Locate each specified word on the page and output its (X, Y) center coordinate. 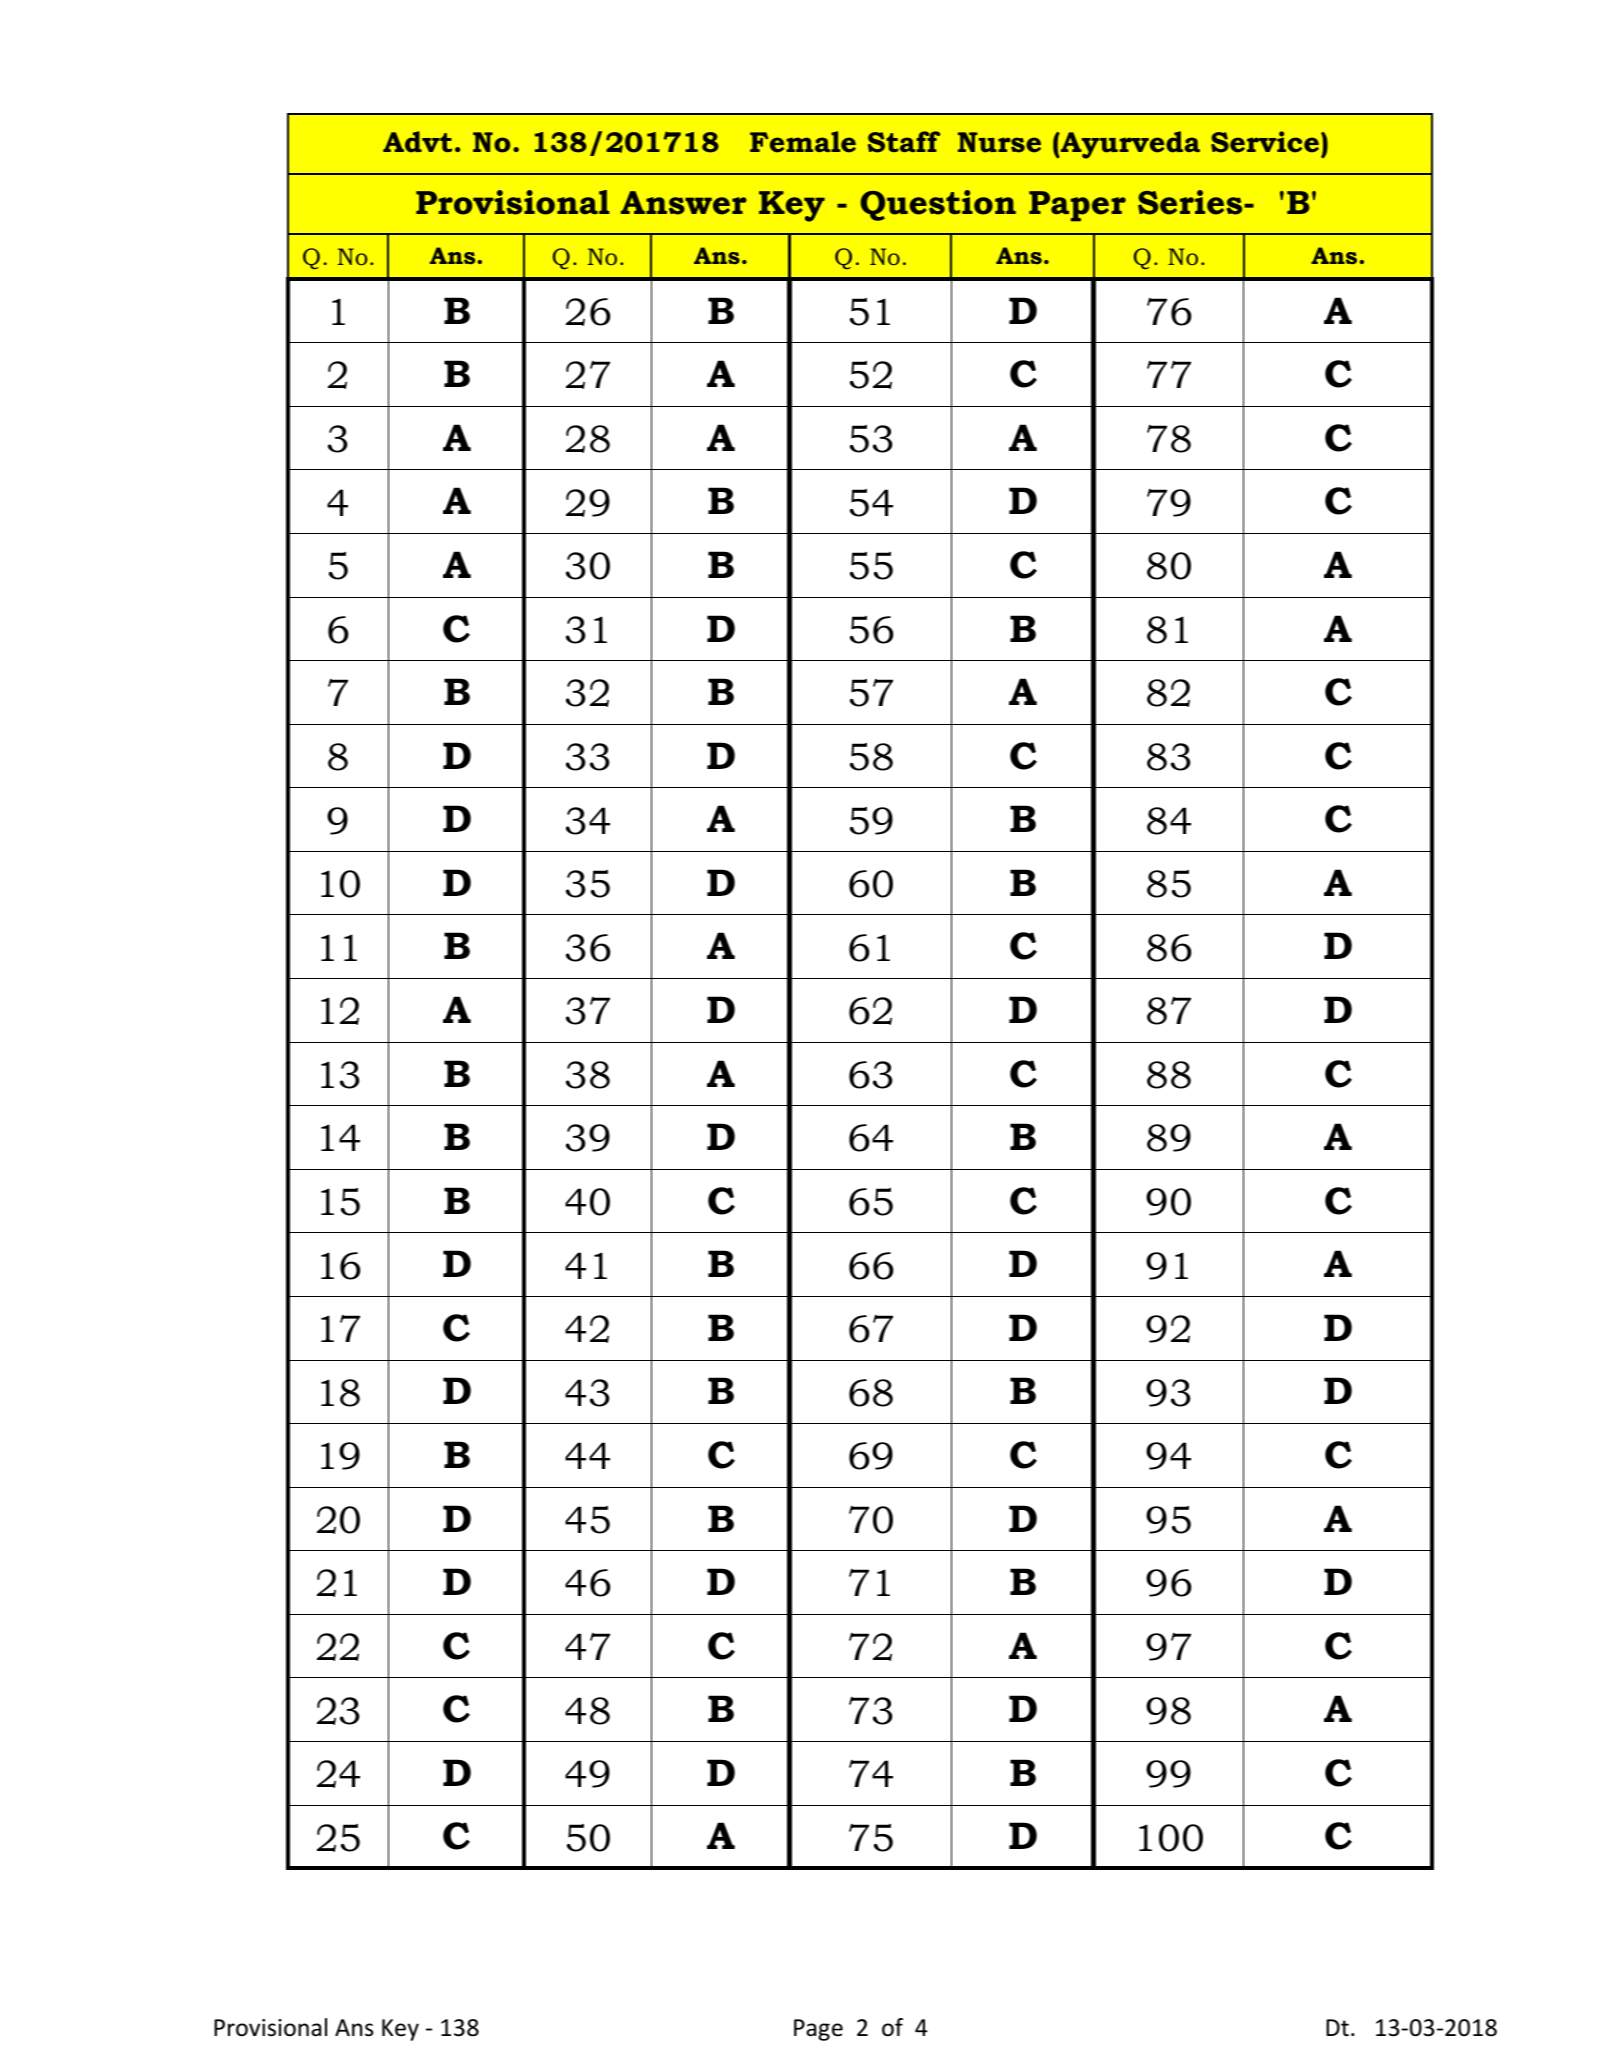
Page (818, 2030)
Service (1265, 142)
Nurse (999, 142)
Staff (904, 142)
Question (938, 205)
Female (803, 142)
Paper (1077, 206)
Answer (684, 203)
